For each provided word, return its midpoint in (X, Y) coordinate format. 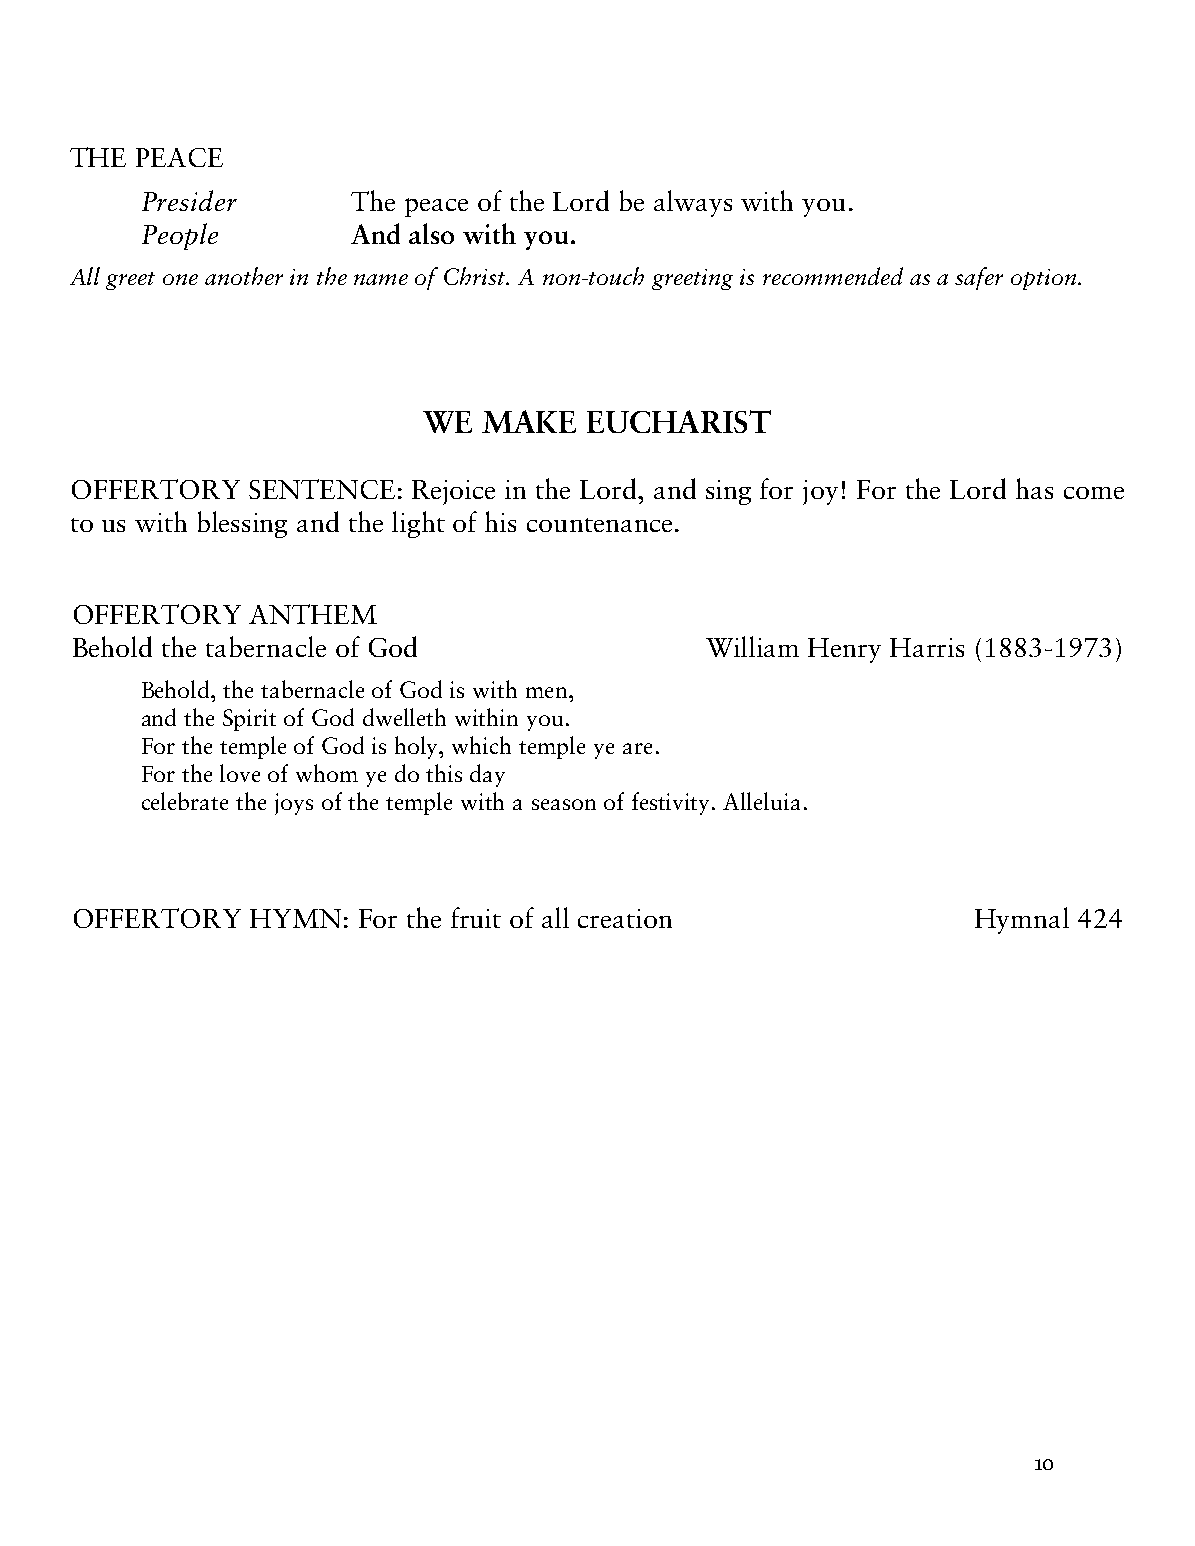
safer (979, 278)
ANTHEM (313, 614)
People (180, 236)
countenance (599, 525)
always (693, 203)
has (1034, 488)
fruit (476, 917)
